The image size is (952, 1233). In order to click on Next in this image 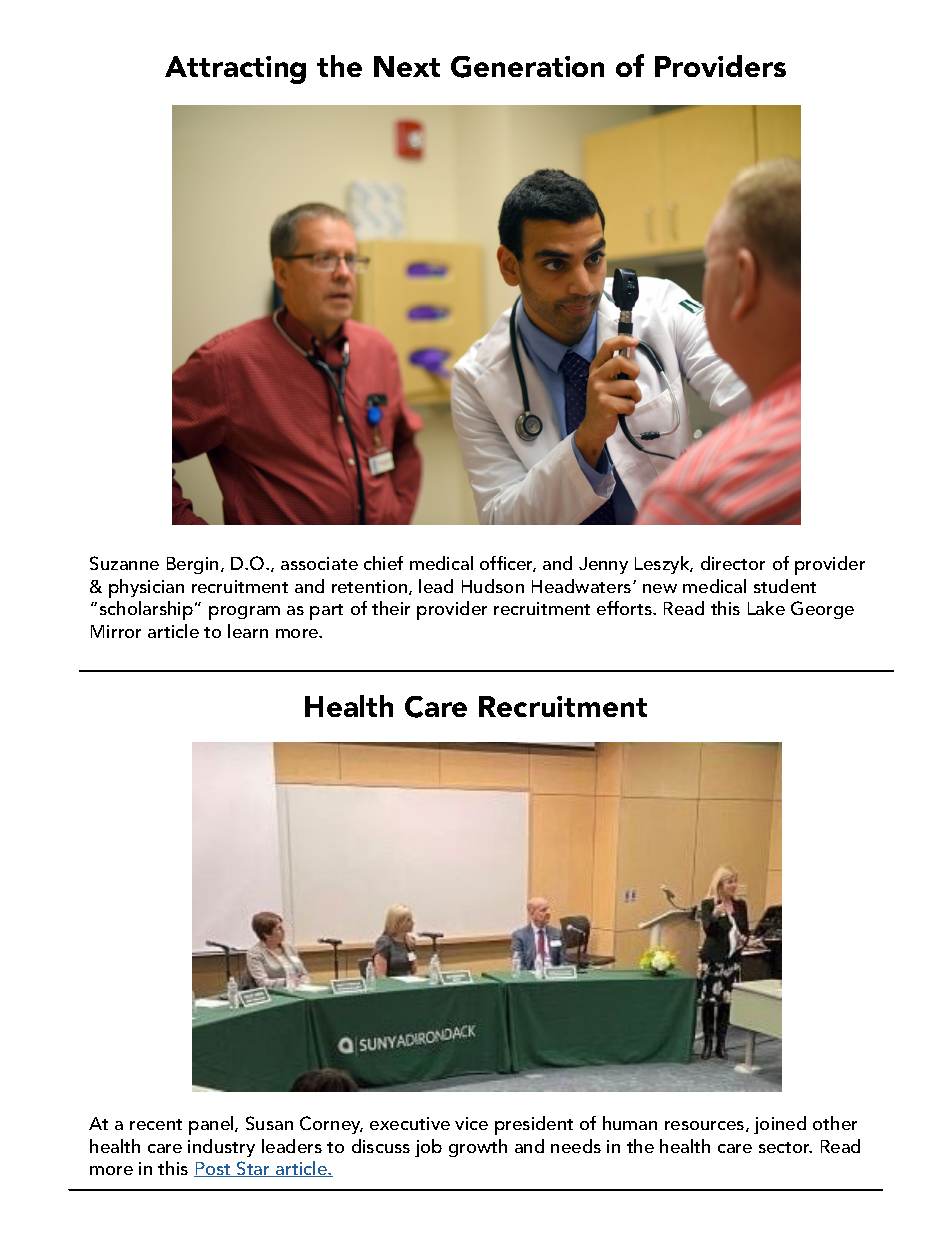, I will do `click(407, 66)`.
